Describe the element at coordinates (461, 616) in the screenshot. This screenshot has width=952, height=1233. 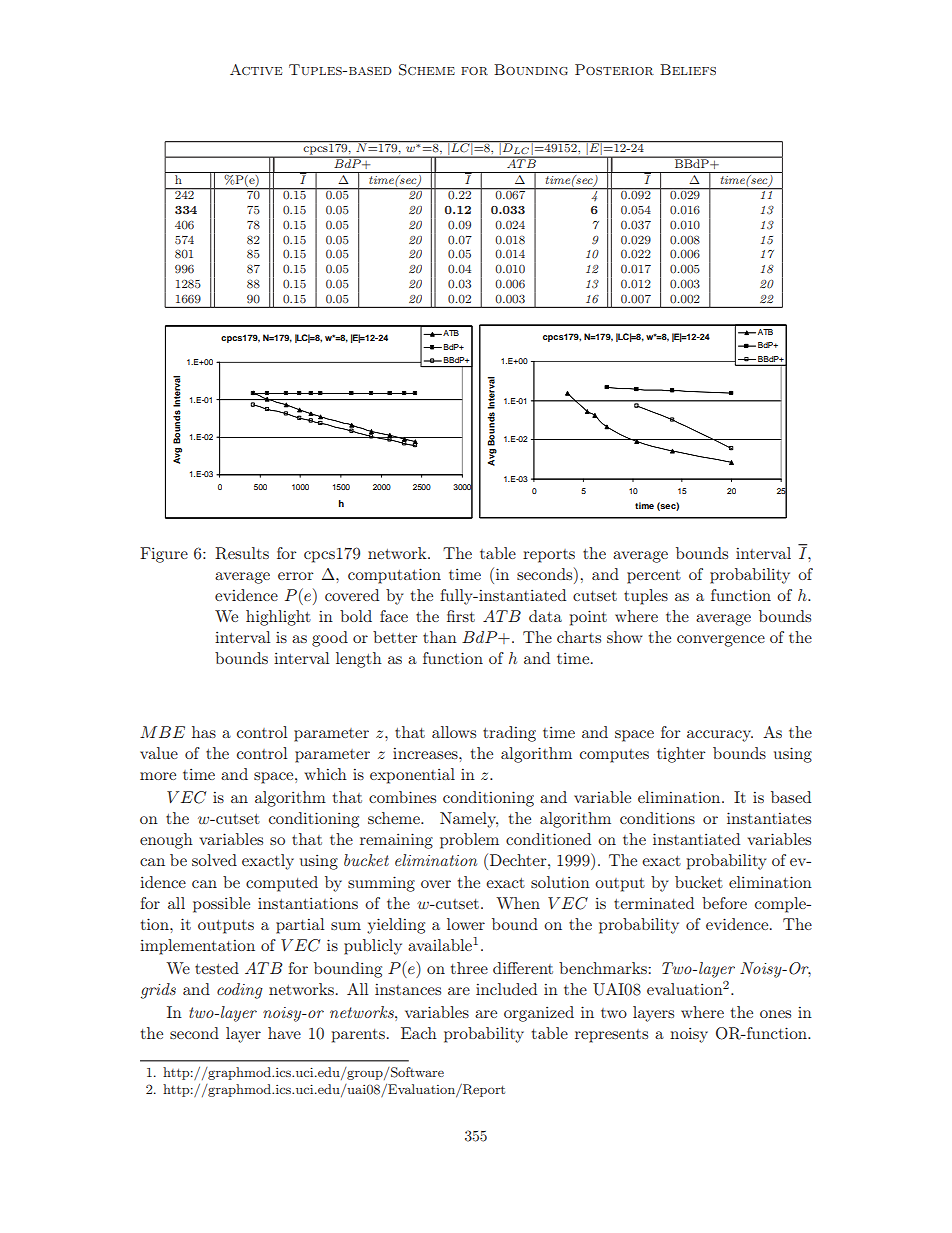
I see `first` at that location.
